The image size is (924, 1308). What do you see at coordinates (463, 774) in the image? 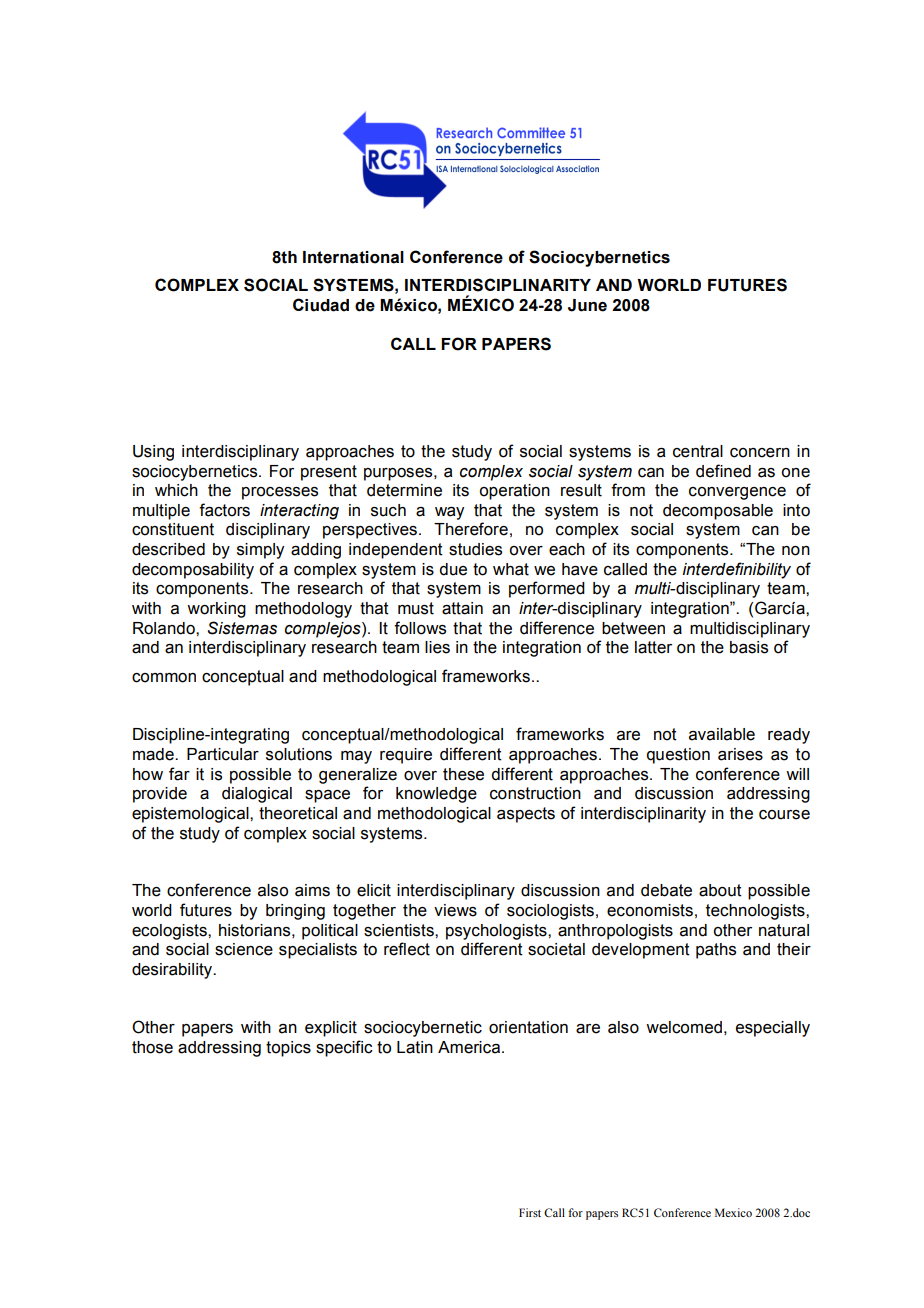
I see `these` at bounding box center [463, 774].
